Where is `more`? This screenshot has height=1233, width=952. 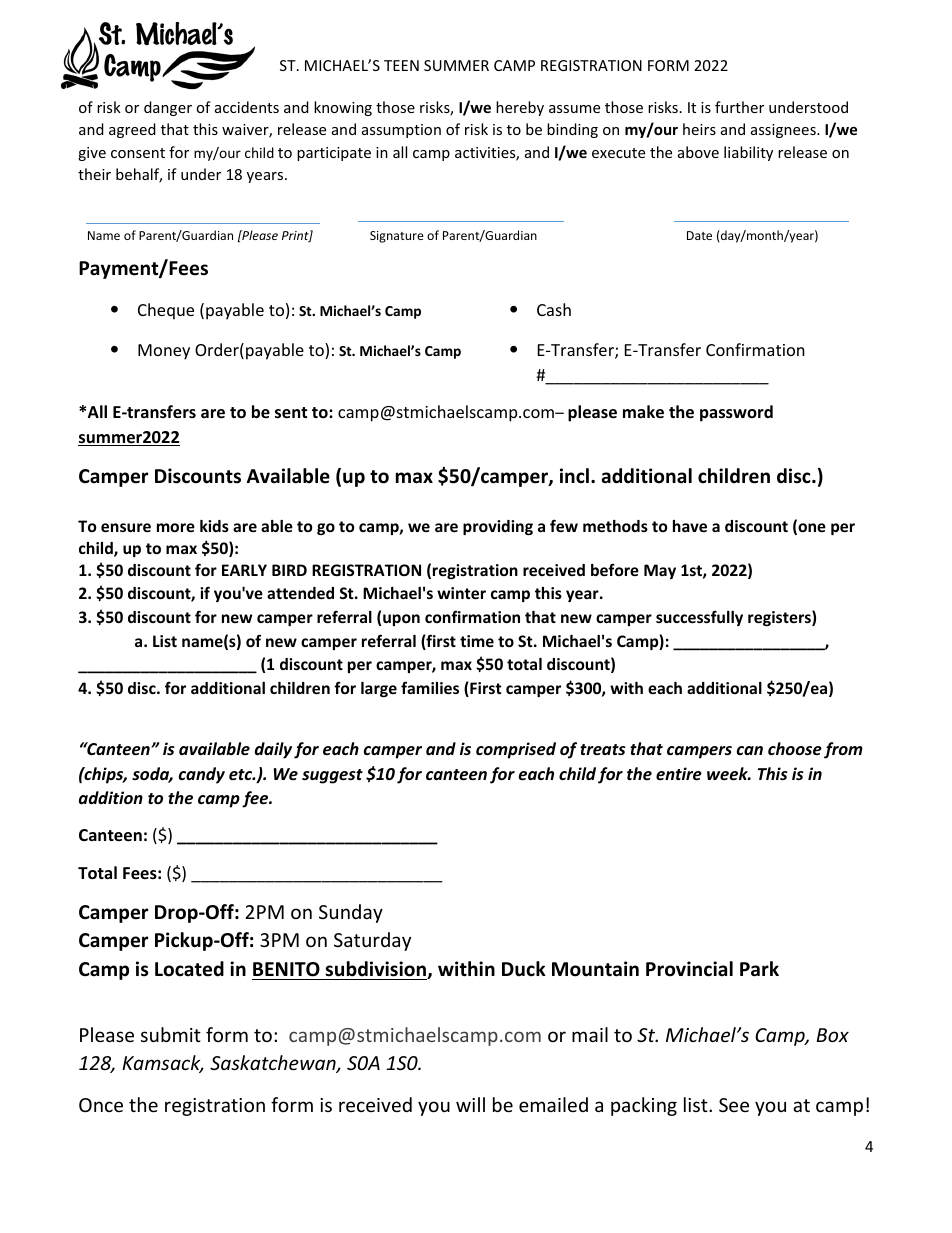 more is located at coordinates (176, 527).
